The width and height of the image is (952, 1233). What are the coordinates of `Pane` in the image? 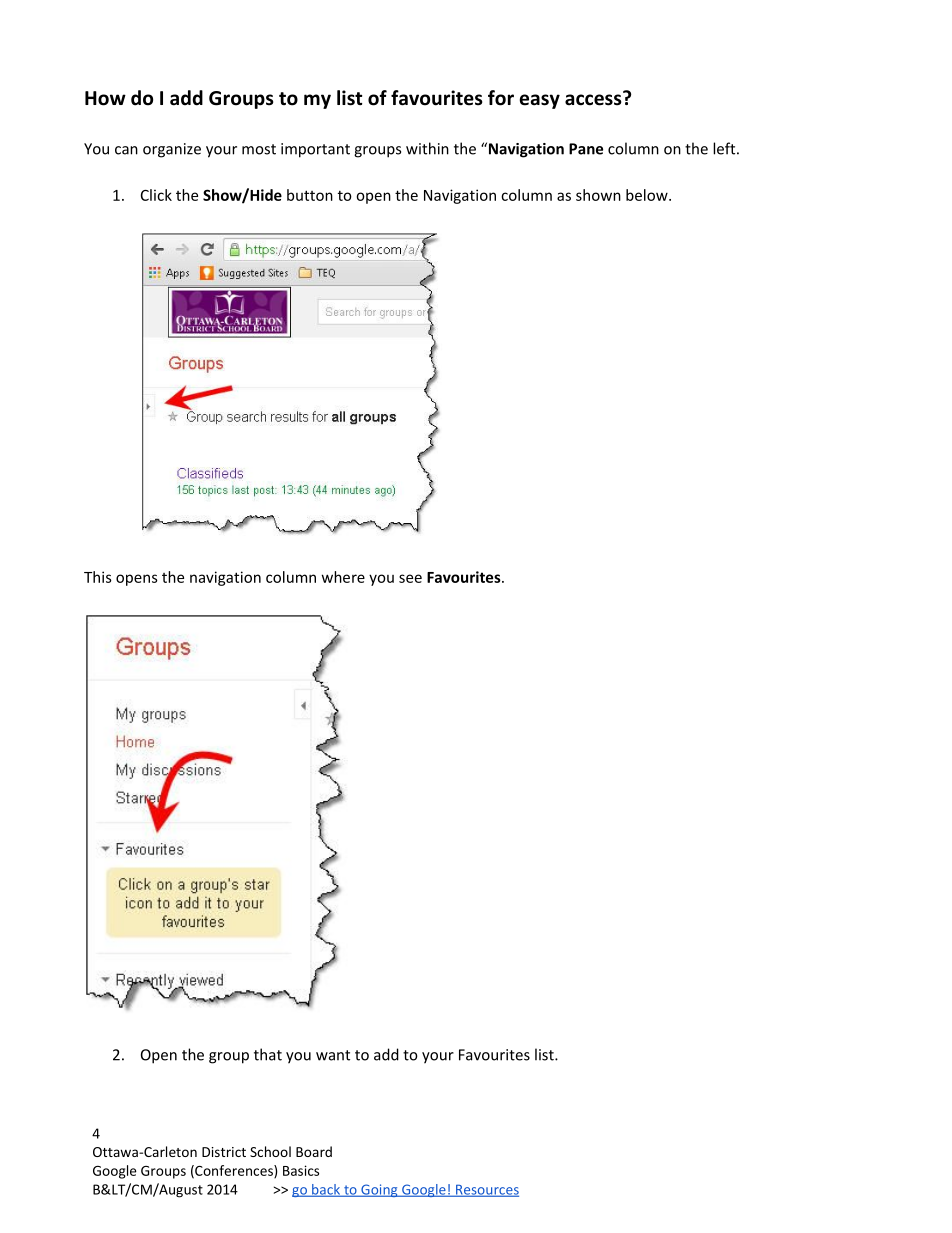 It's located at (586, 149).
